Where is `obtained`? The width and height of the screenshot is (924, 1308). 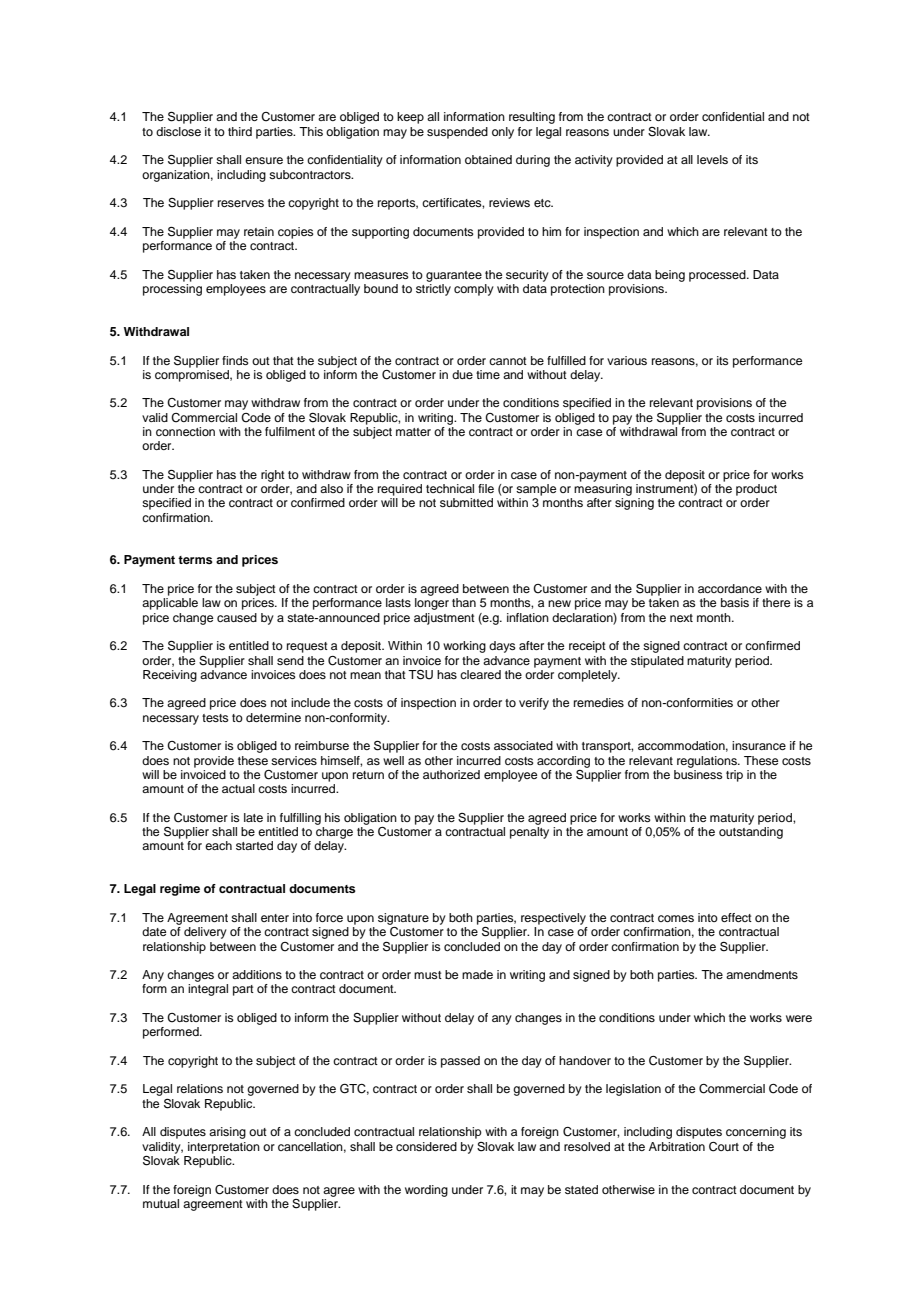
obtained is located at coordinates (488, 159).
